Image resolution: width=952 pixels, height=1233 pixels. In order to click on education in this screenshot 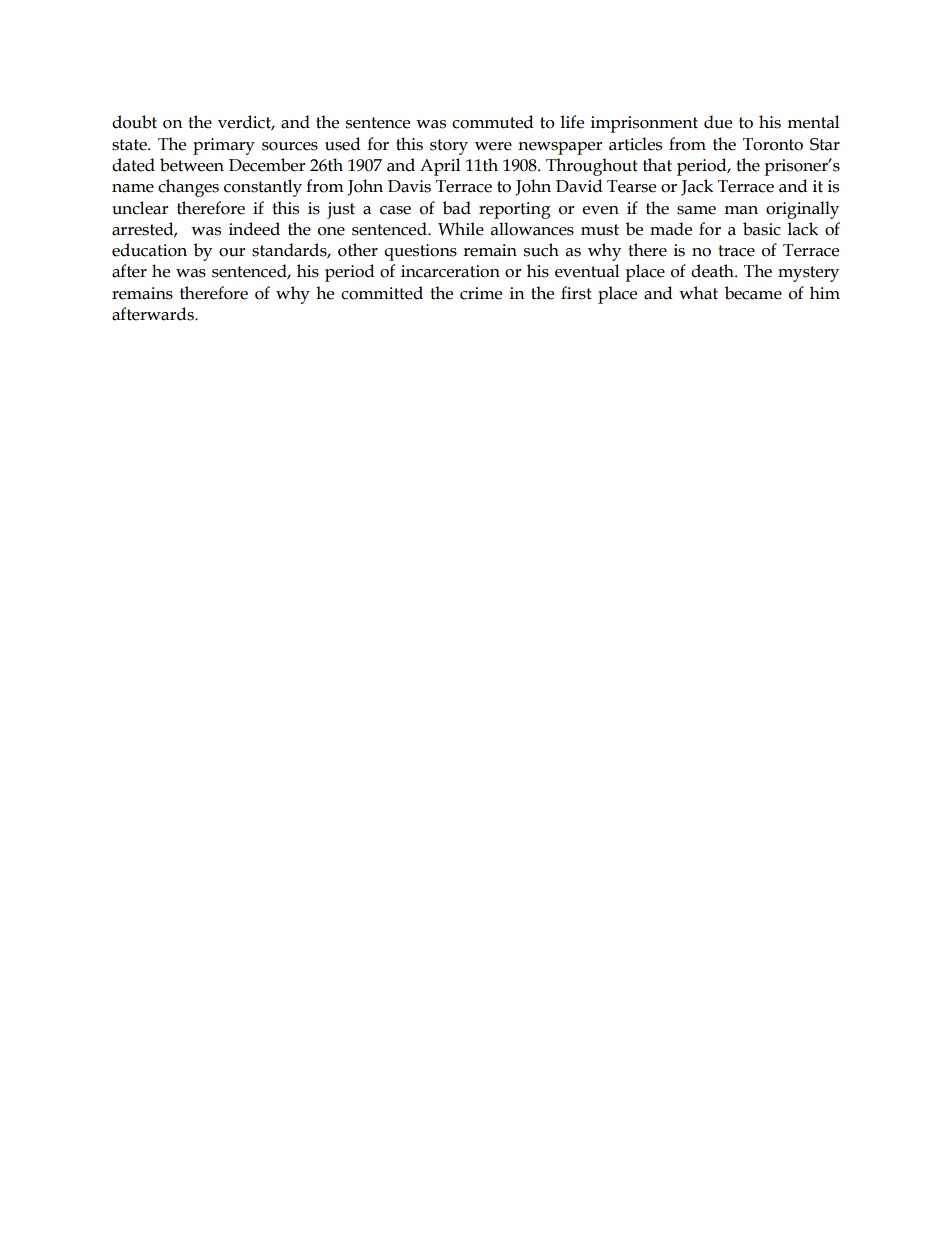, I will do `click(149, 250)`.
